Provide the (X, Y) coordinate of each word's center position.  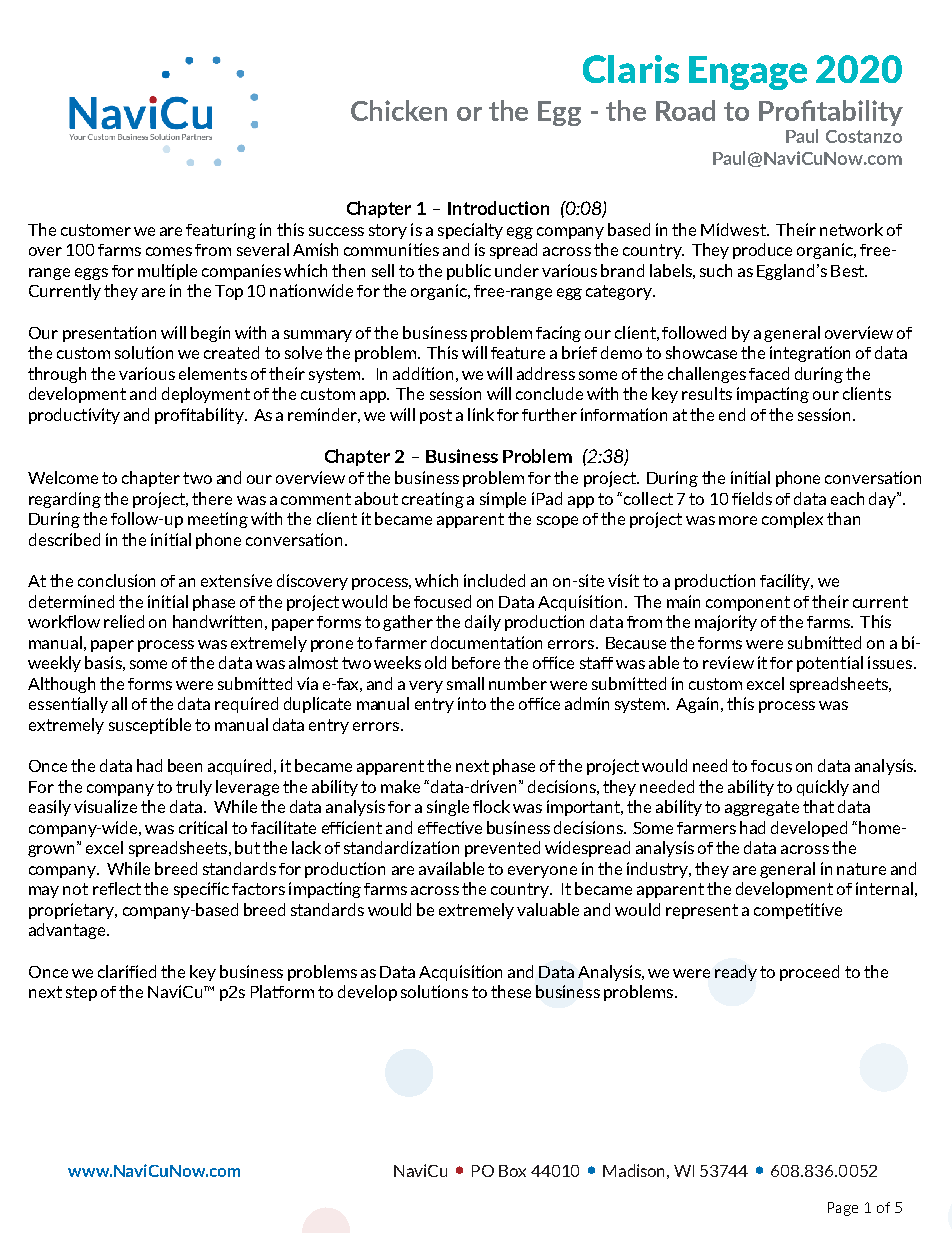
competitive (798, 911)
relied (124, 621)
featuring (221, 231)
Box (512, 1171)
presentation (109, 334)
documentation (486, 642)
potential (830, 664)
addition (423, 373)
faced (769, 373)
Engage (748, 73)
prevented (502, 849)
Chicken (399, 110)
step (81, 993)
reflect (117, 888)
